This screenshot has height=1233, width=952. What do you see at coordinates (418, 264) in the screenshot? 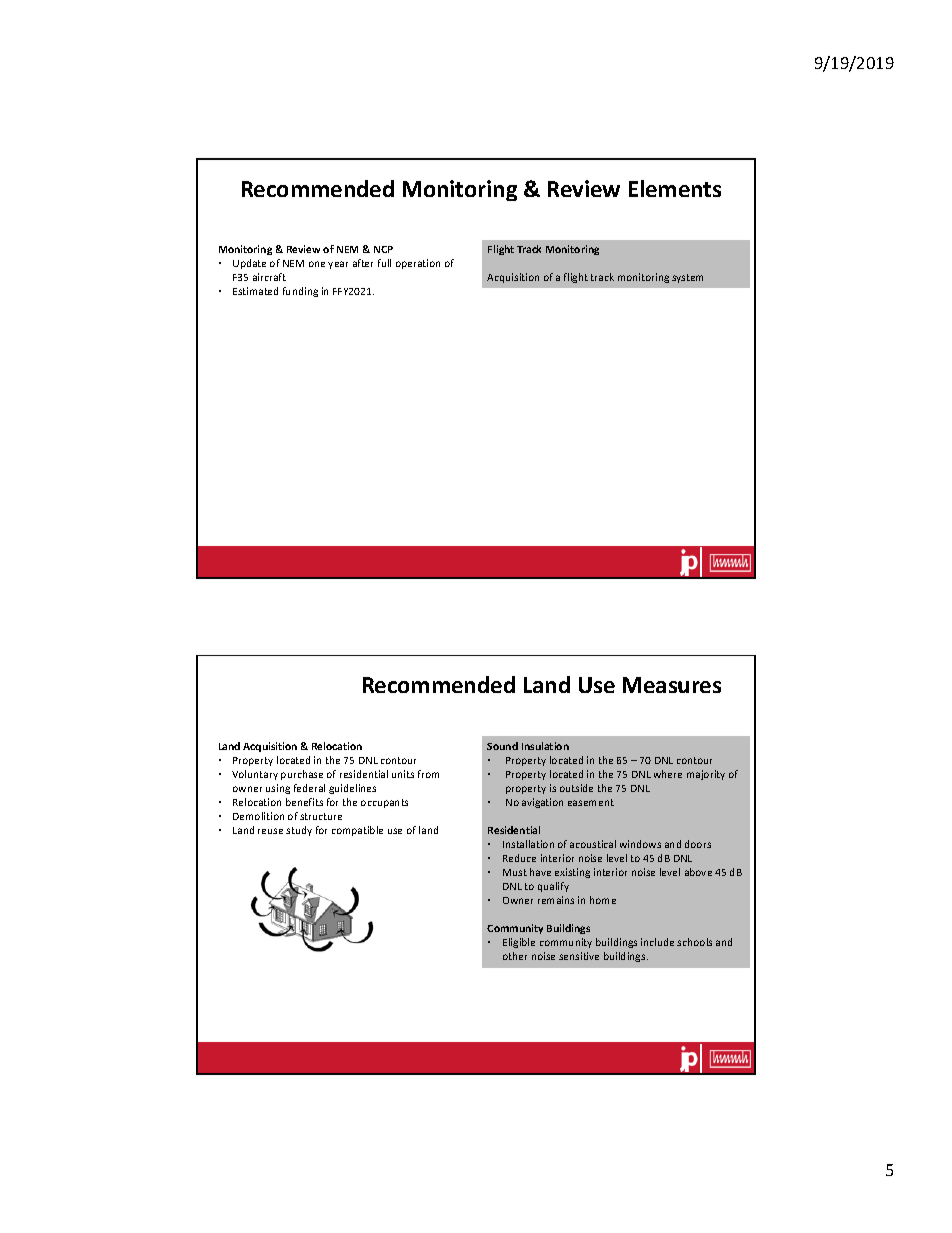
I see `operation` at bounding box center [418, 264].
